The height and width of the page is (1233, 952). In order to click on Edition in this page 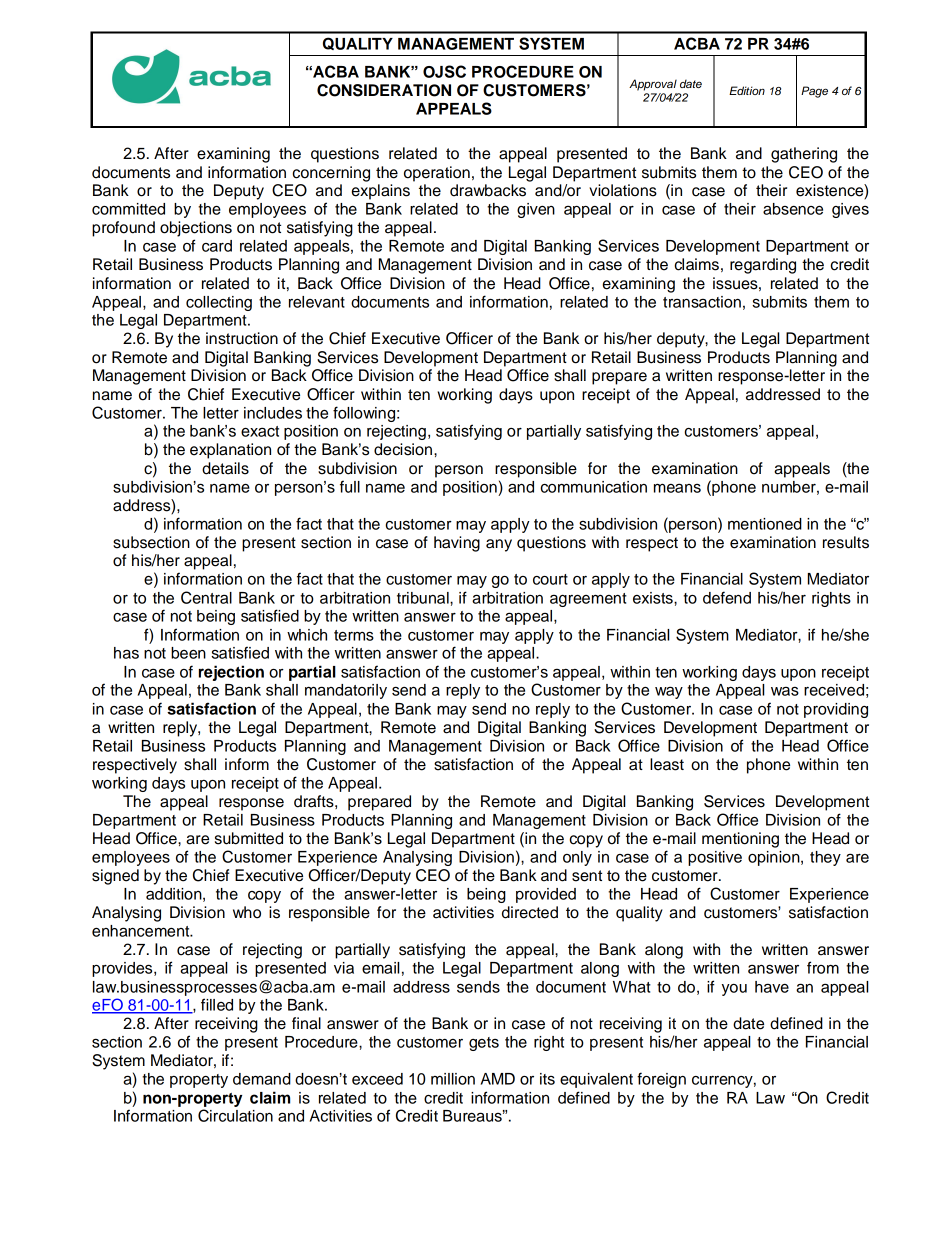, I will do `click(747, 90)`.
